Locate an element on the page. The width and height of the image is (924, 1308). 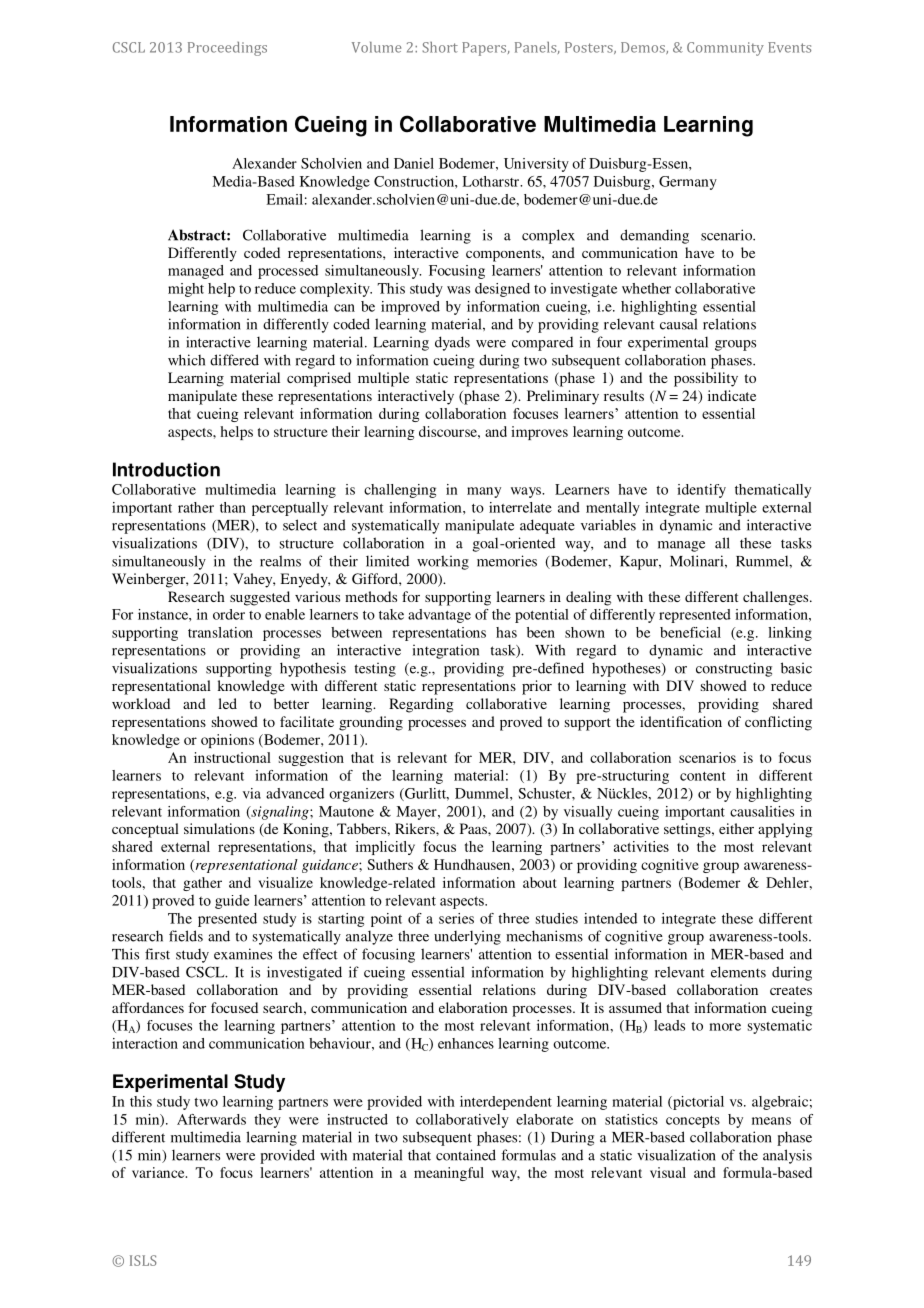
contained is located at coordinates (466, 1155).
